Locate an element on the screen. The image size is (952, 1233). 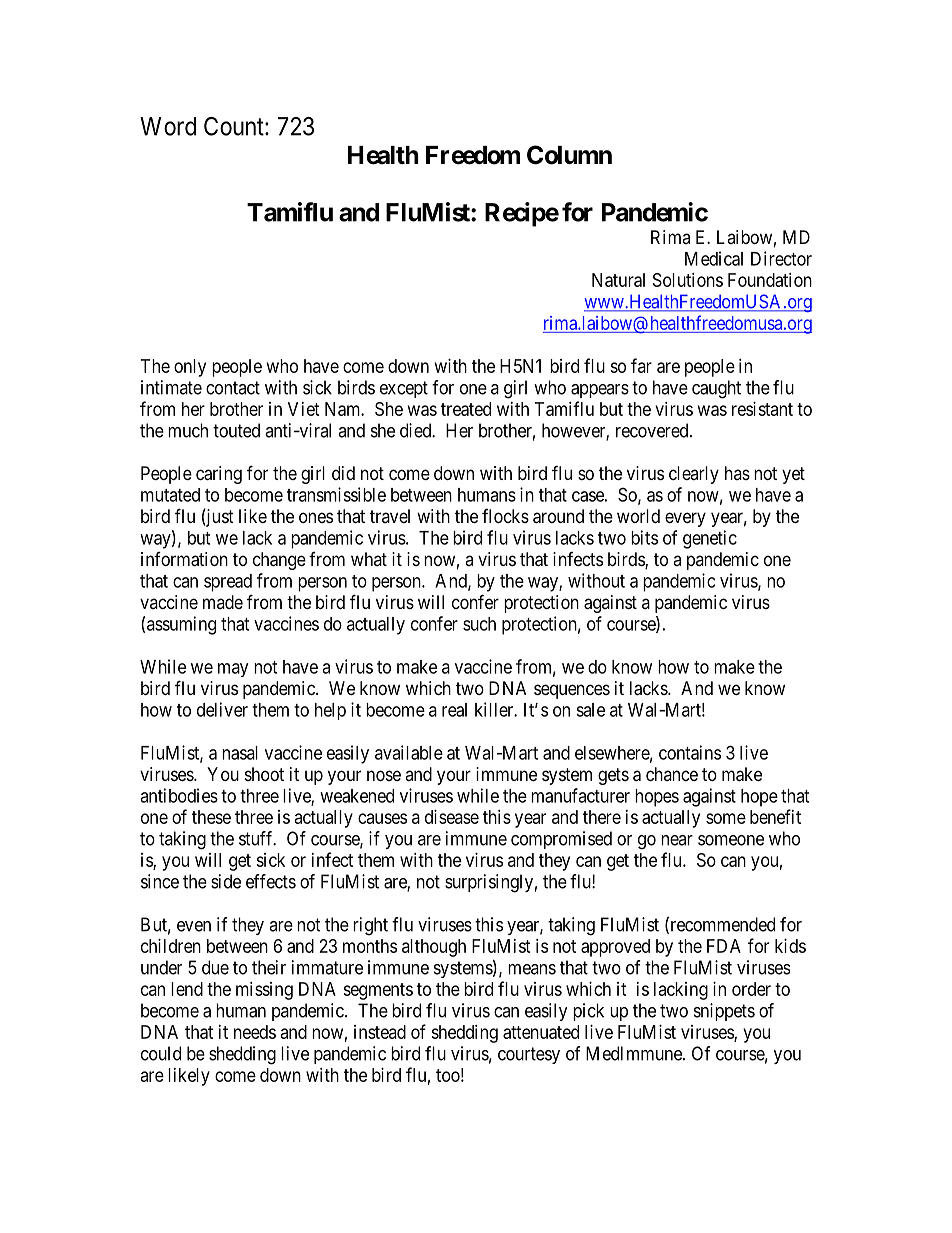
real is located at coordinates (454, 710).
